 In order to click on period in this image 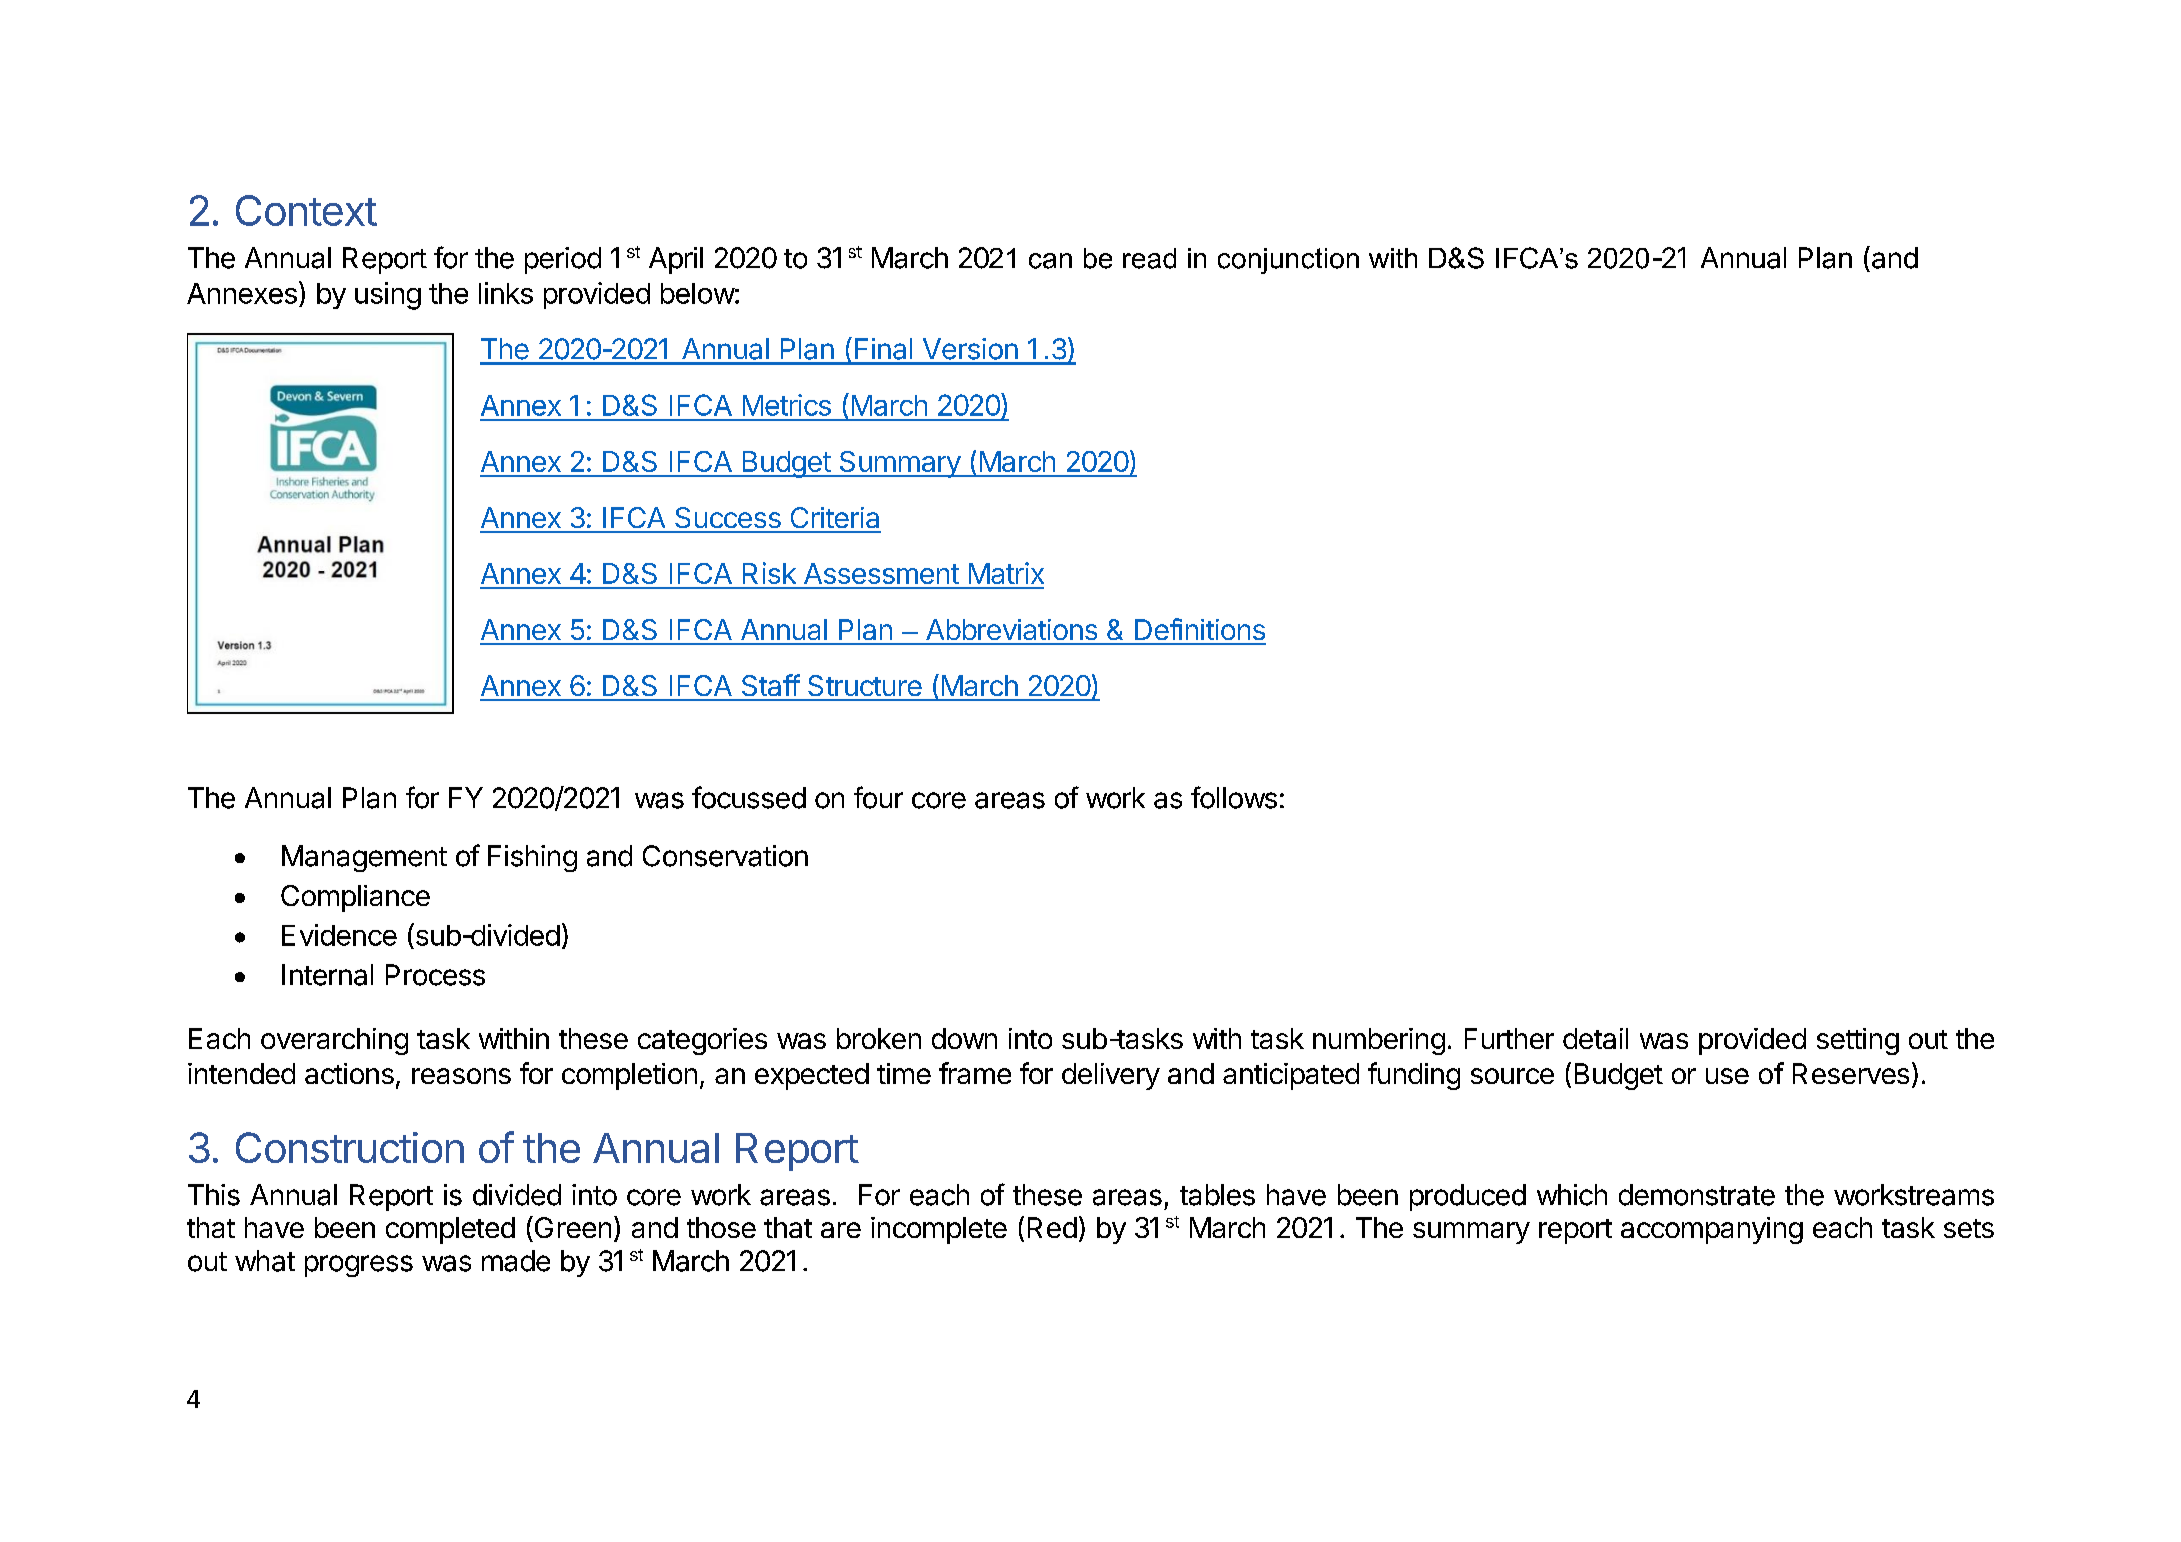, I will do `click(563, 260)`.
